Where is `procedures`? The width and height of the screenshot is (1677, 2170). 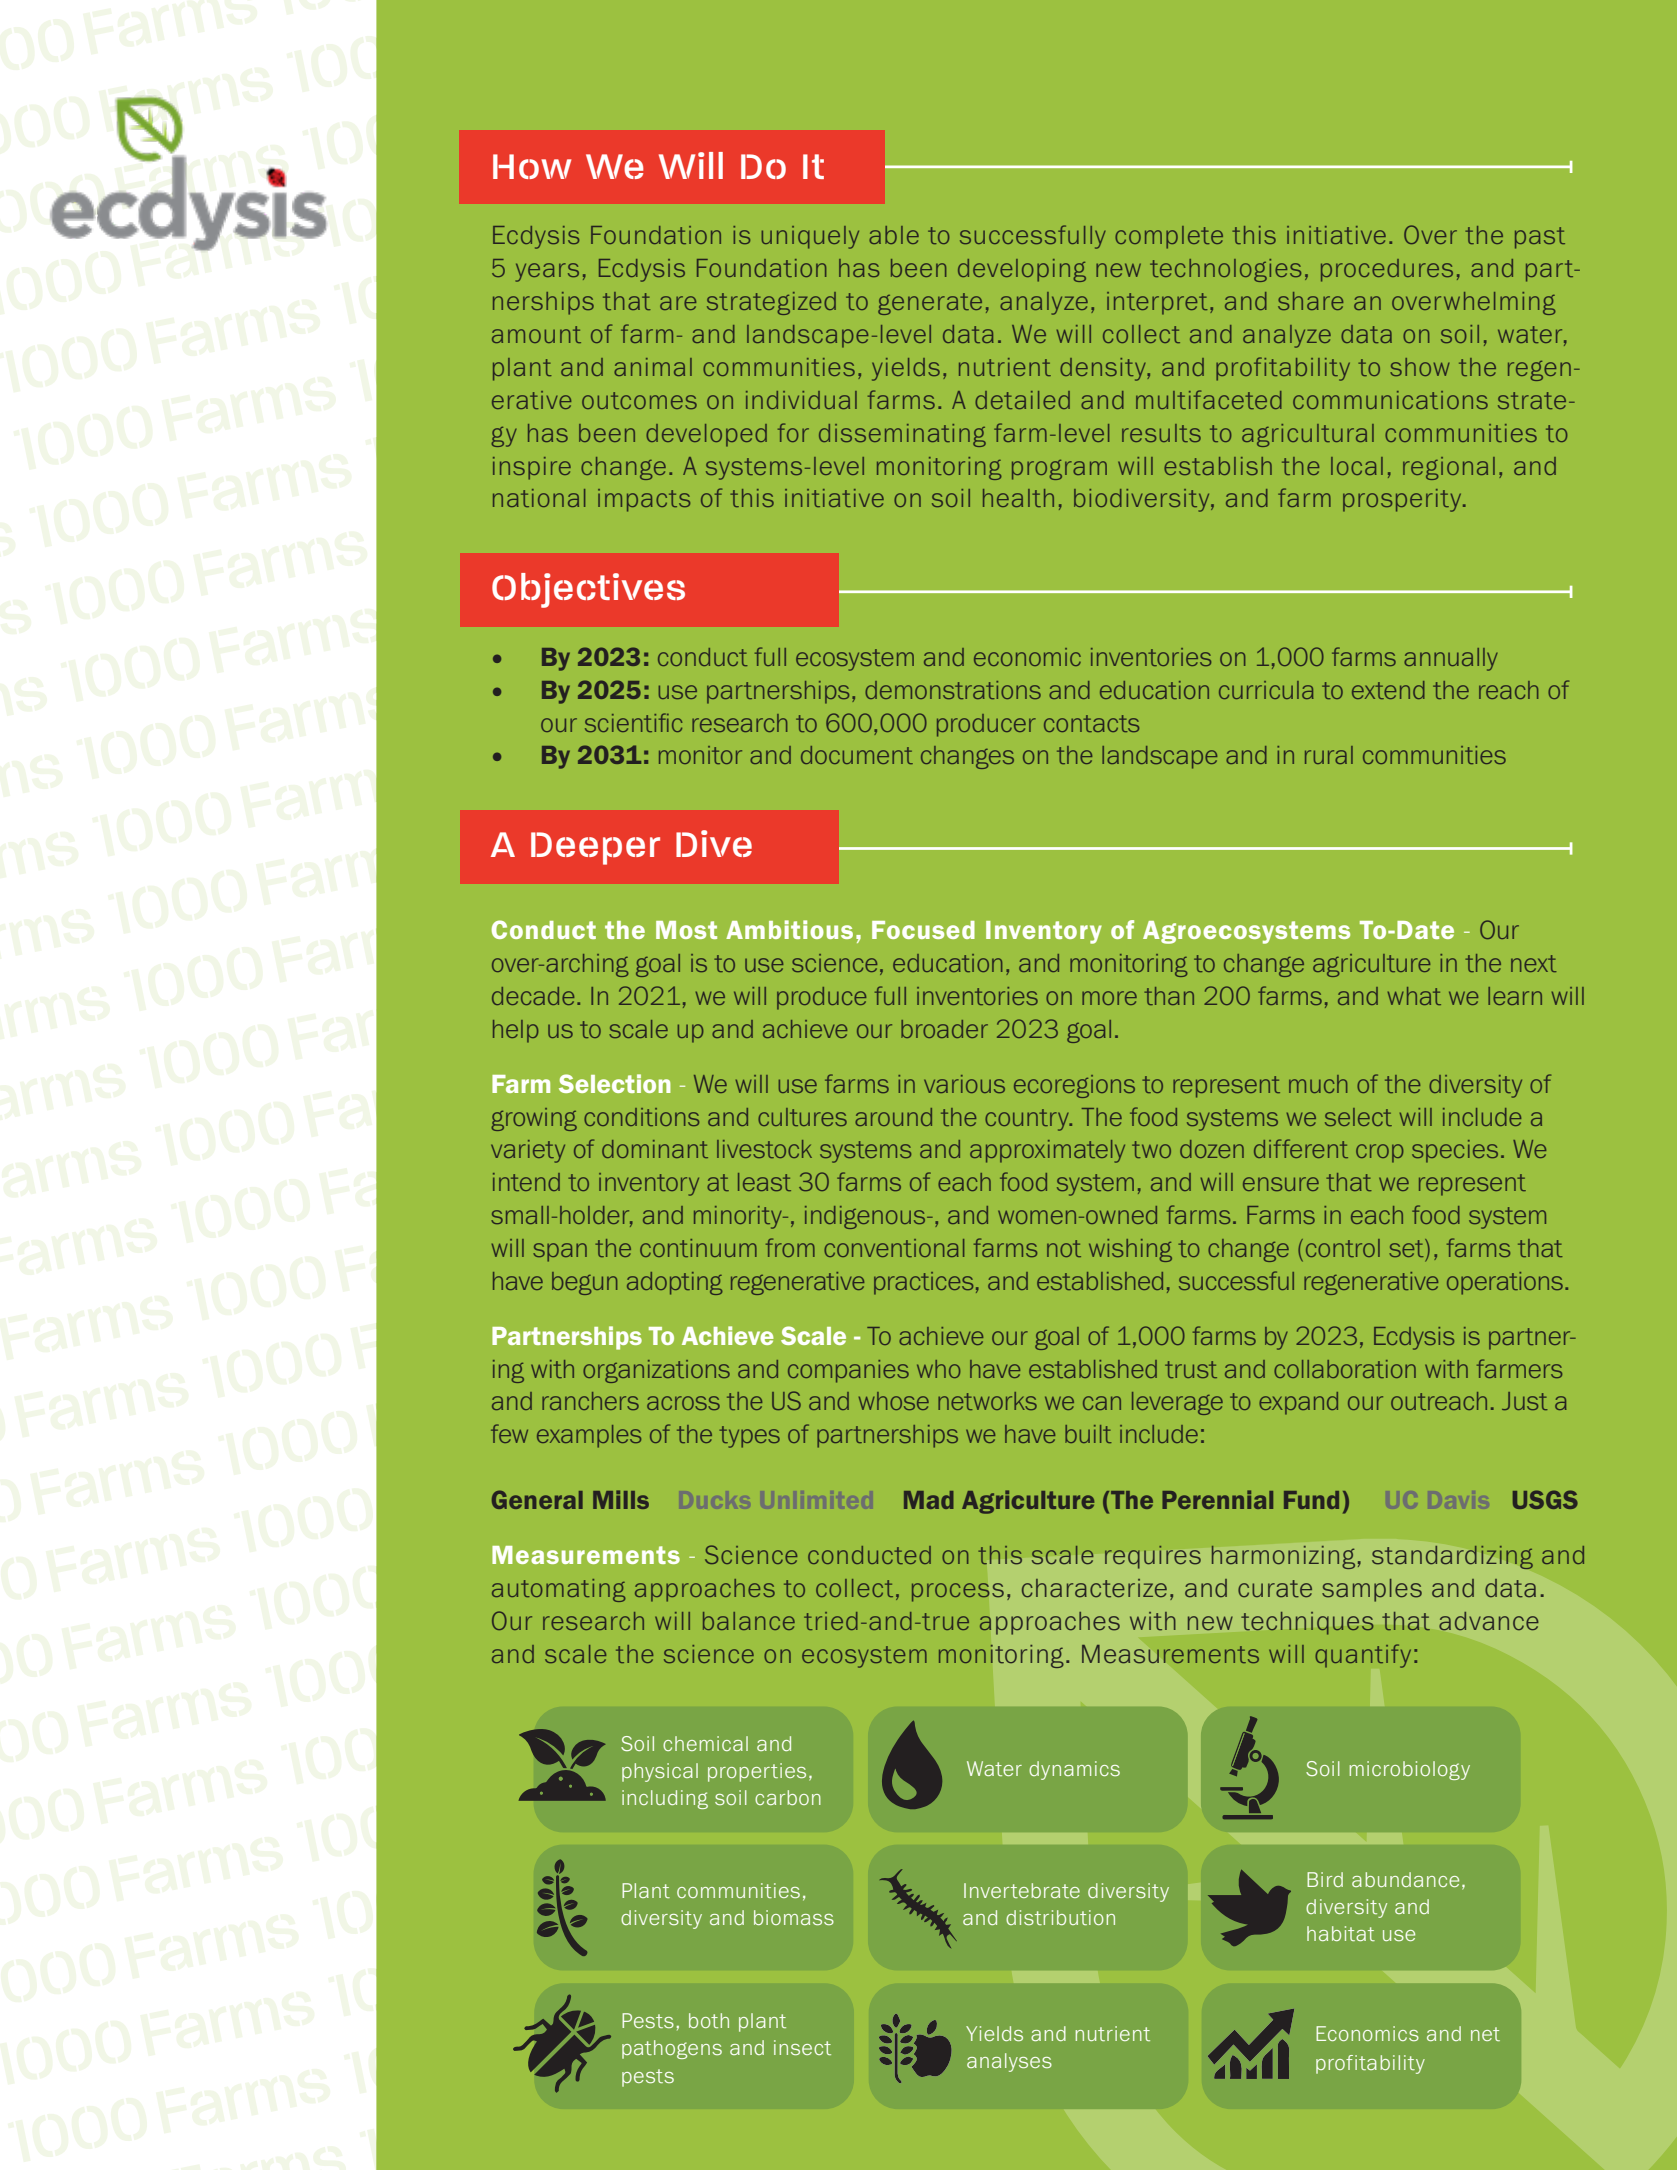 procedures is located at coordinates (1387, 270).
